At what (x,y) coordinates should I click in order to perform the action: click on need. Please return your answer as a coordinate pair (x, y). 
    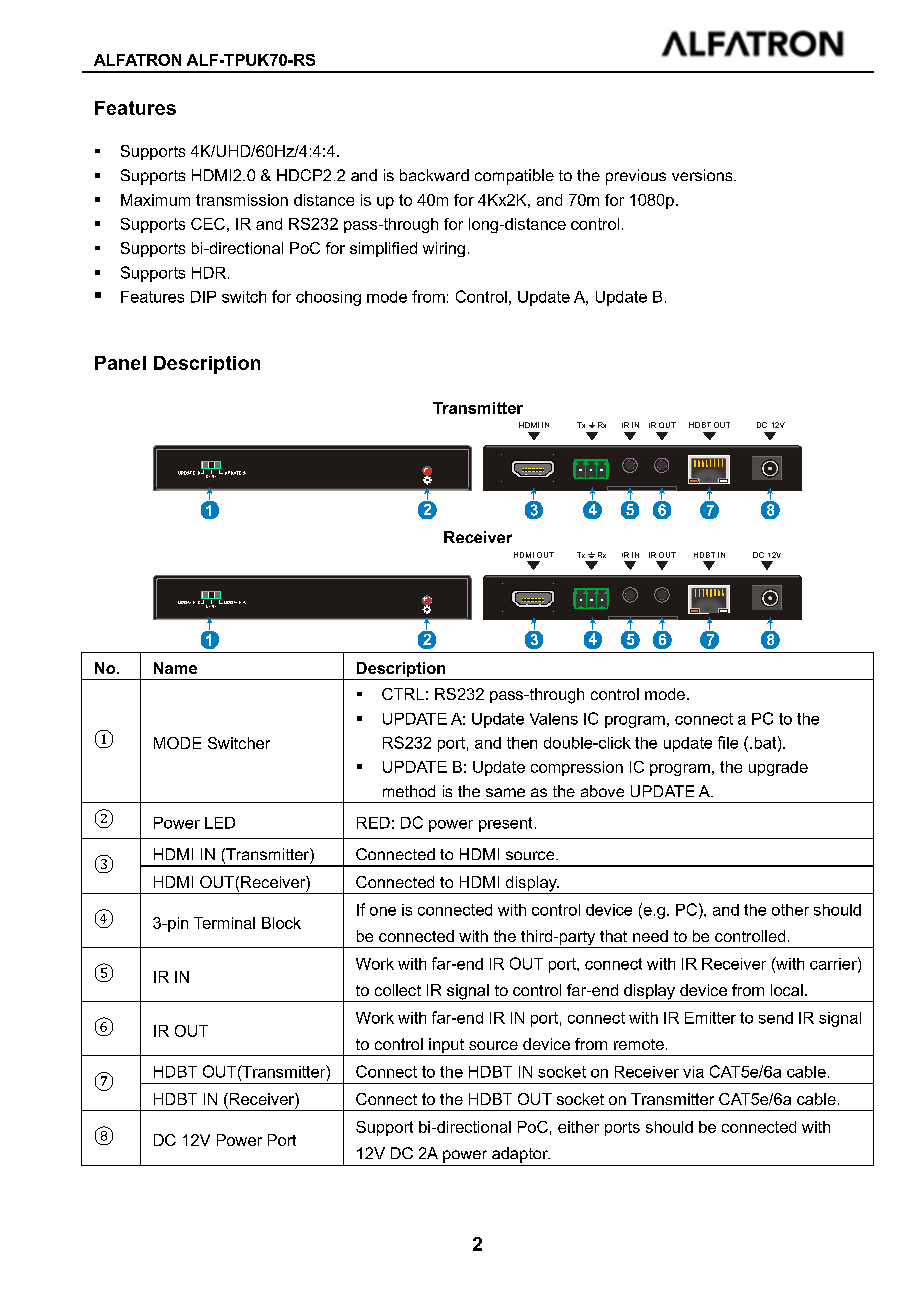
    Looking at the image, I should click on (650, 936).
